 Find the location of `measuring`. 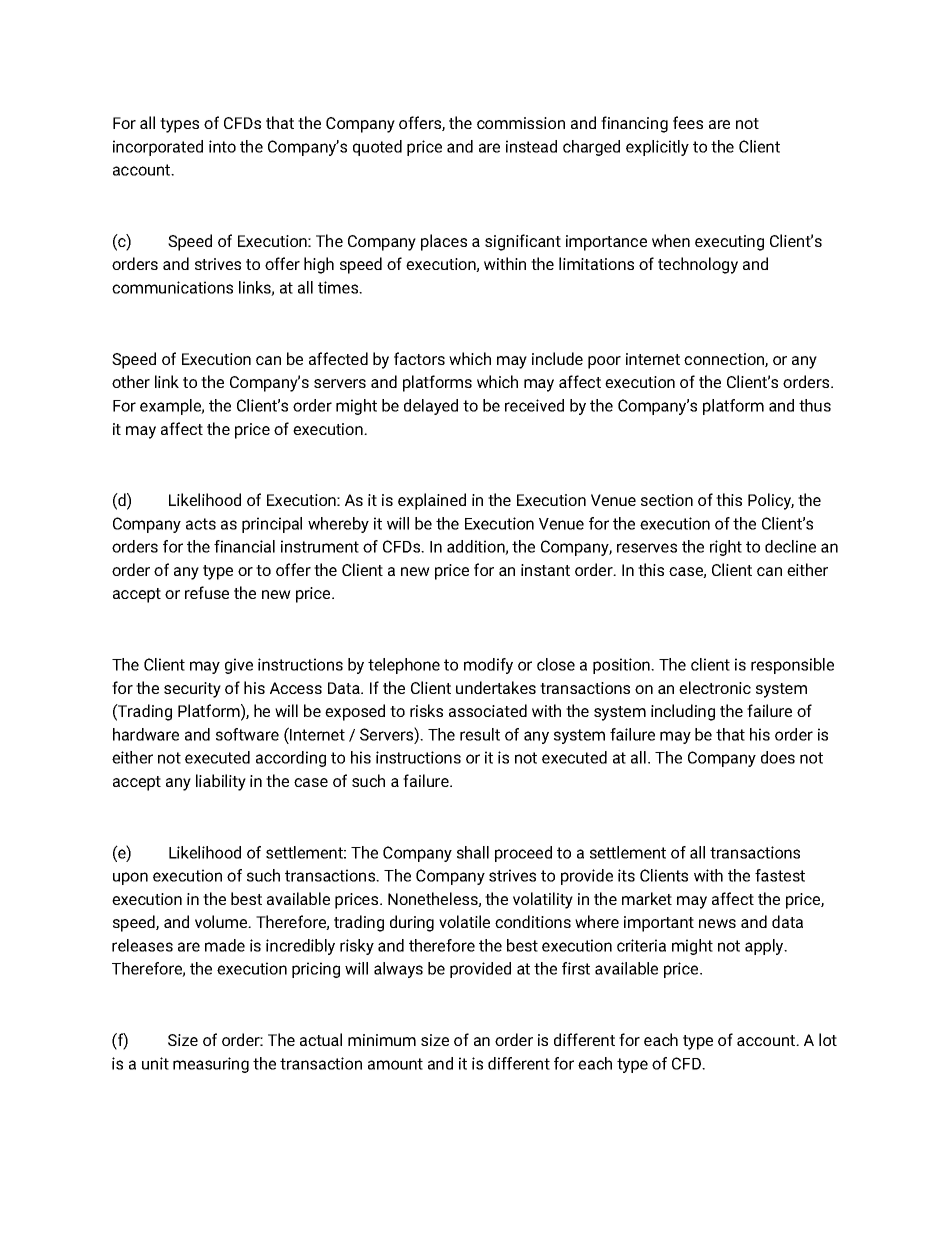

measuring is located at coordinates (211, 1065).
